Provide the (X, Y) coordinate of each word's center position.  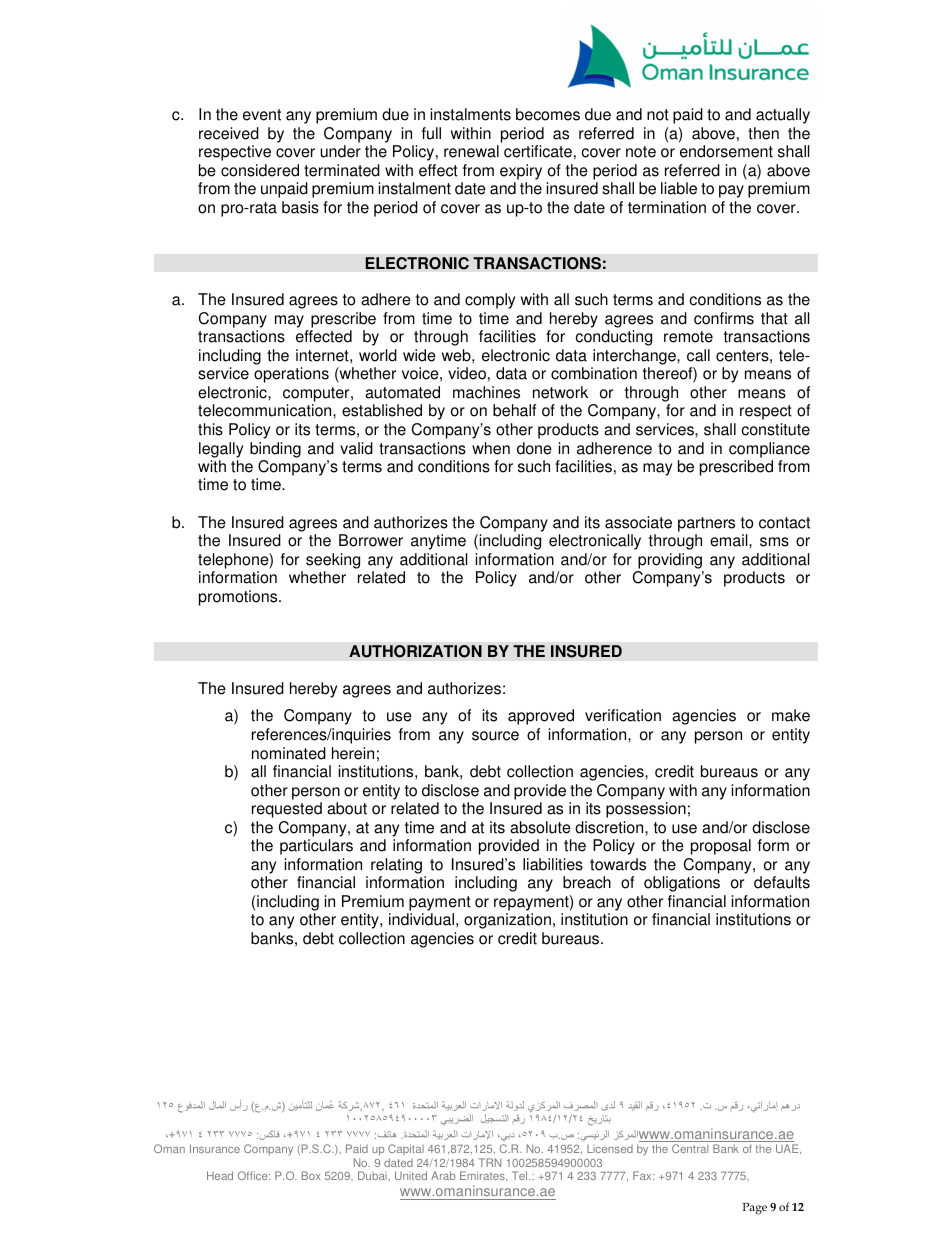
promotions (239, 598)
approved (541, 717)
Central (690, 1148)
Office (254, 1175)
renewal (471, 151)
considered (260, 170)
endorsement (726, 151)
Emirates (483, 1176)
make (791, 715)
